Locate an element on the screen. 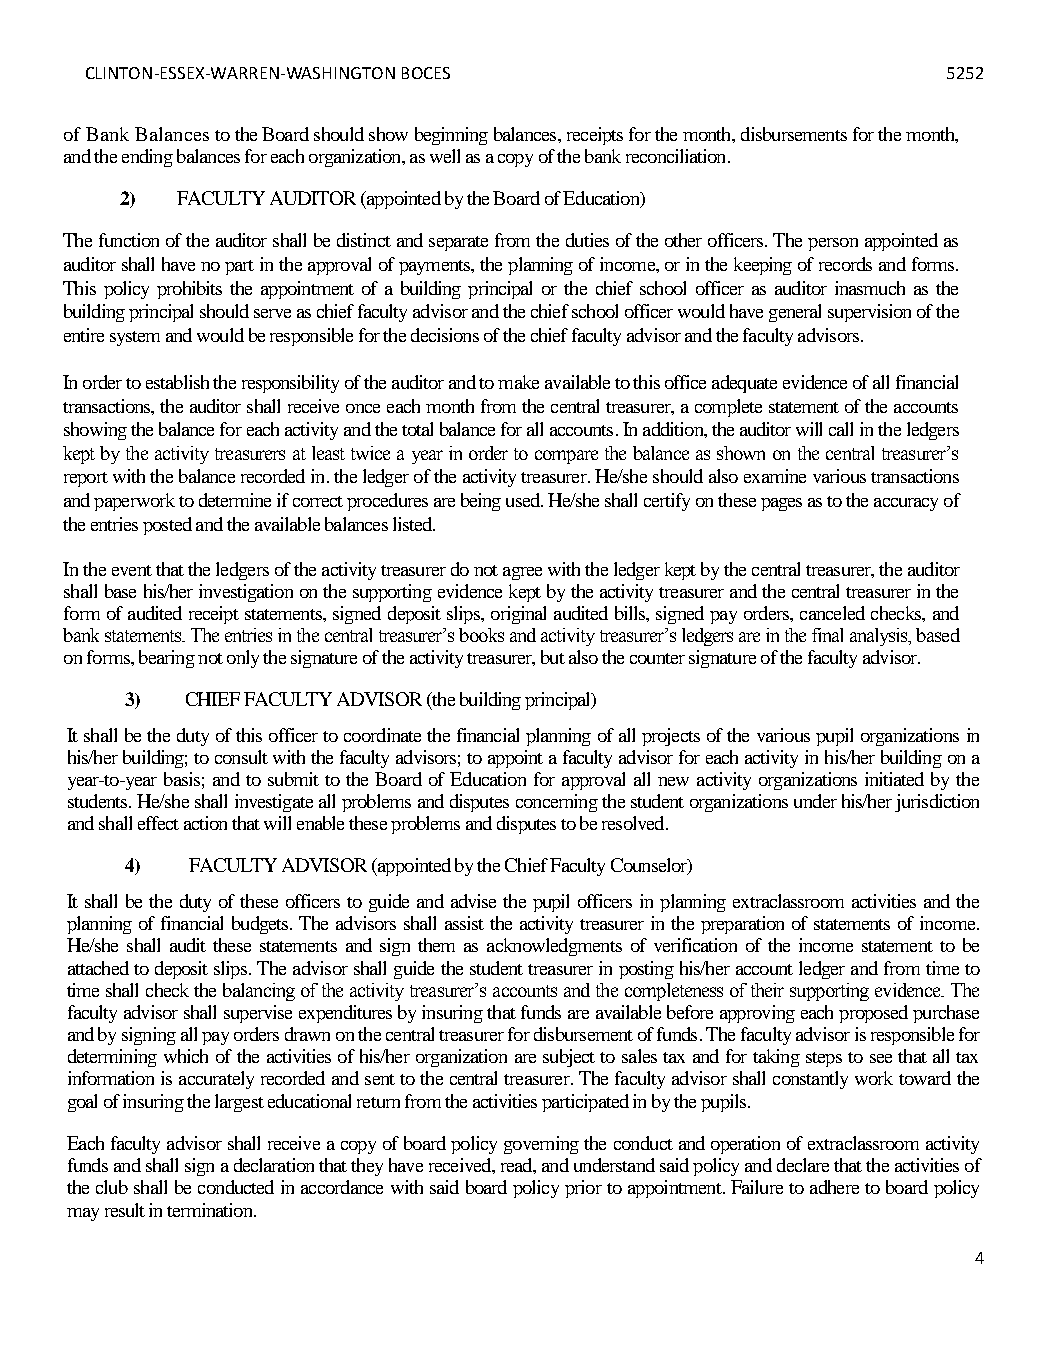  jurisdiction is located at coordinates (937, 803).
